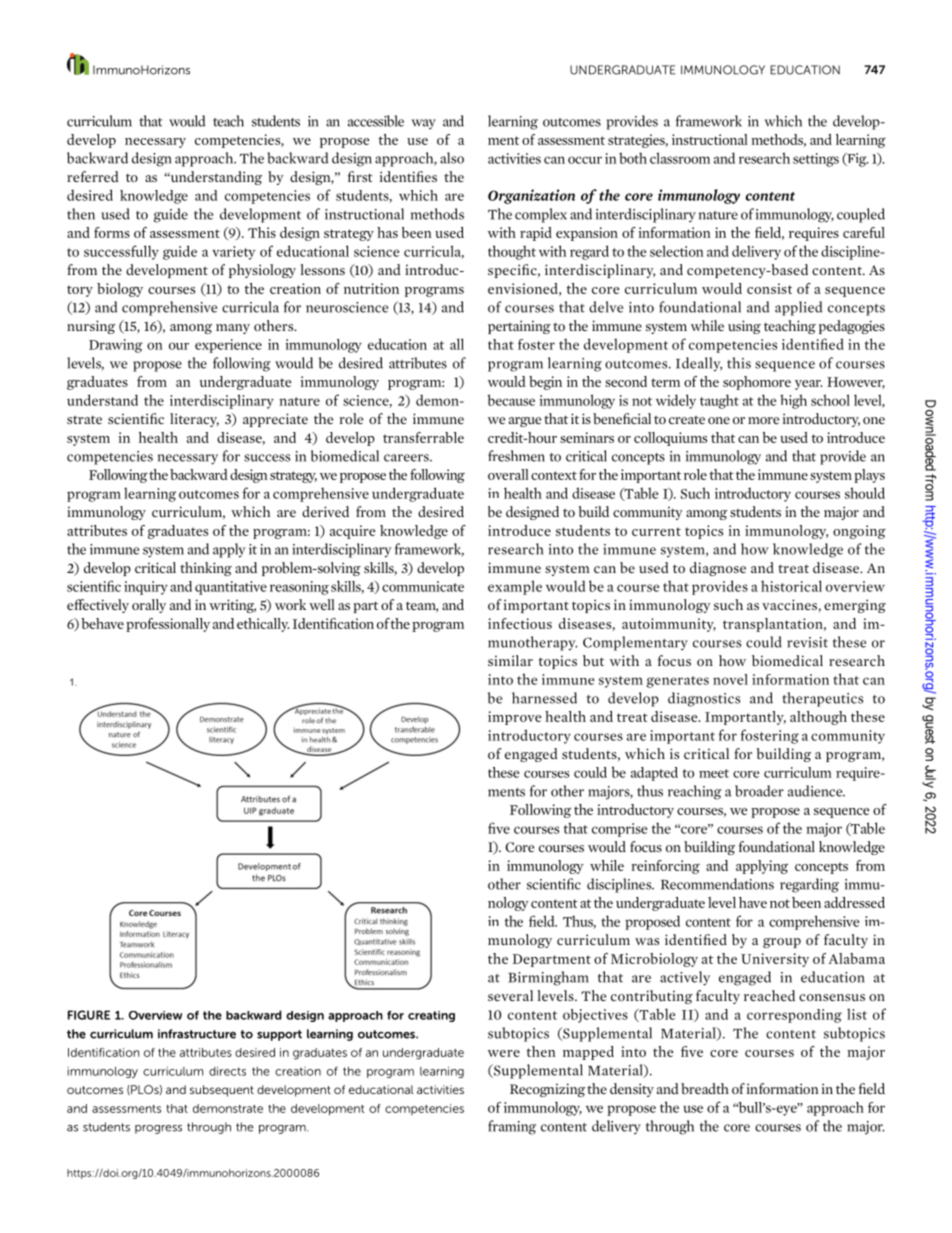  I want to click on infectious, so click(520, 623).
